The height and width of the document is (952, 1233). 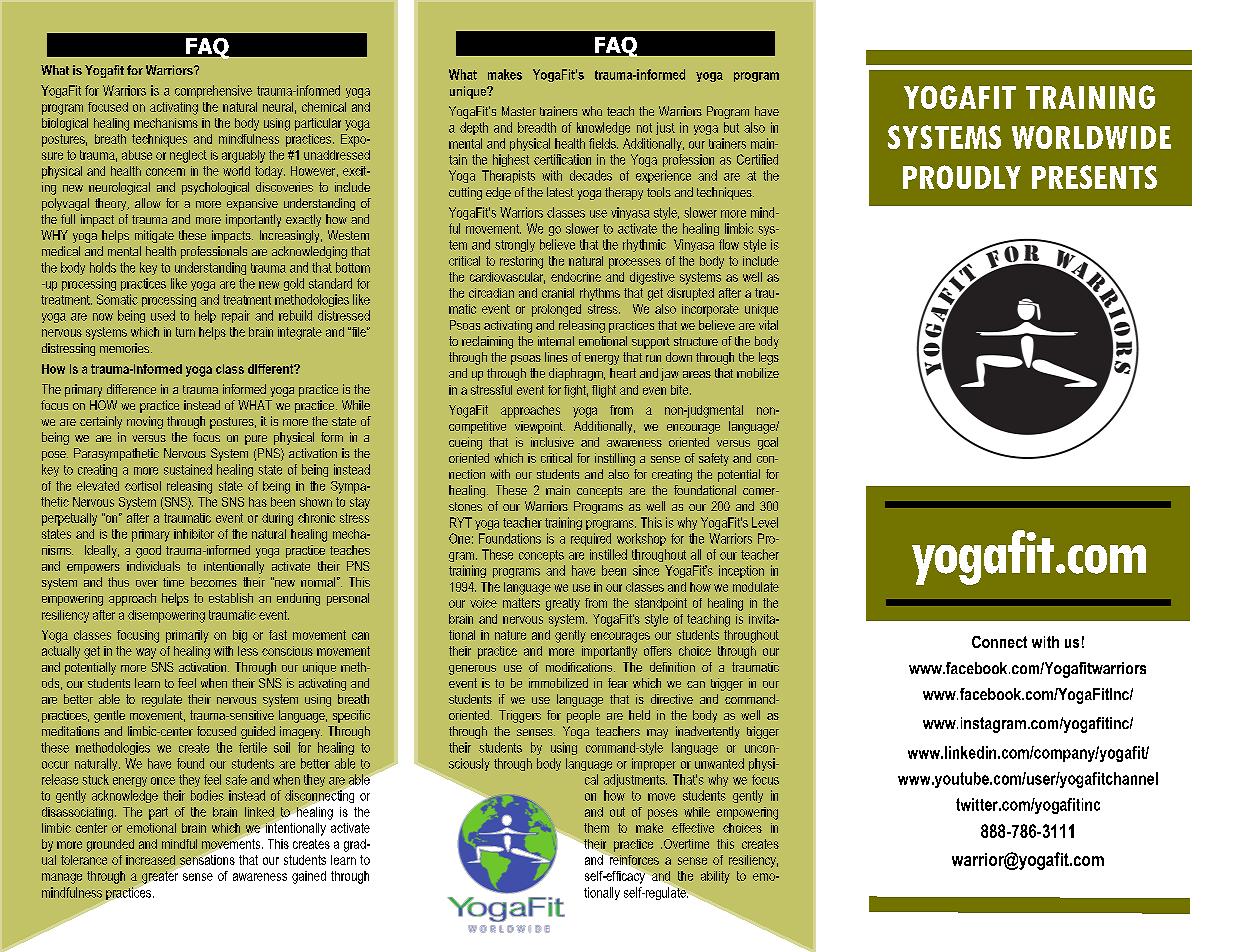 I want to click on who, so click(x=592, y=111).
